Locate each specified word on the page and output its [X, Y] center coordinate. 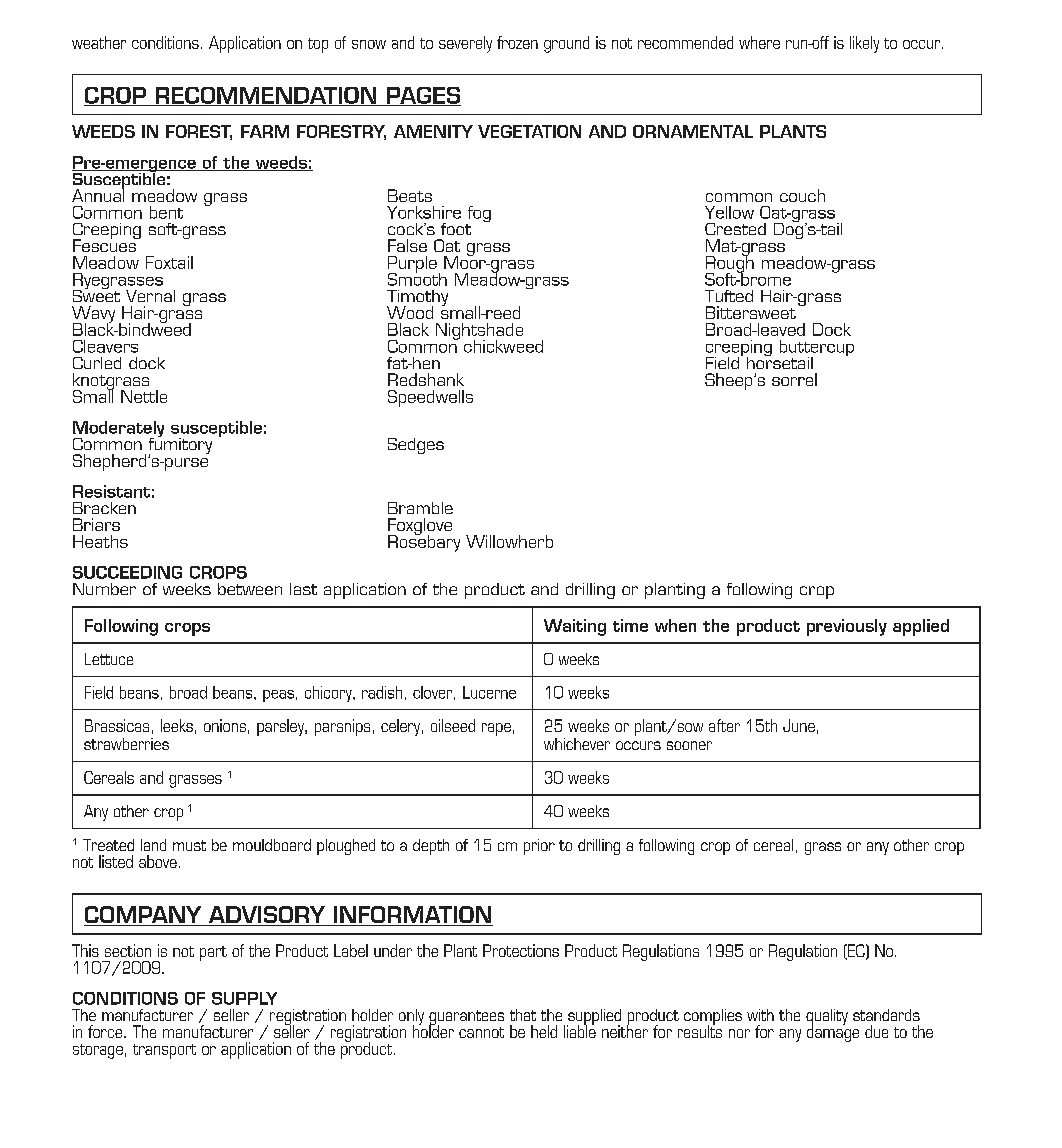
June [799, 725]
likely [864, 44]
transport [164, 1051]
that [523, 1015]
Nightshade [479, 332]
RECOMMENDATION [266, 96]
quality [827, 1018]
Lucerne [489, 692]
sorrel [794, 379]
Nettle [144, 396]
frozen [517, 42]
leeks [177, 725]
